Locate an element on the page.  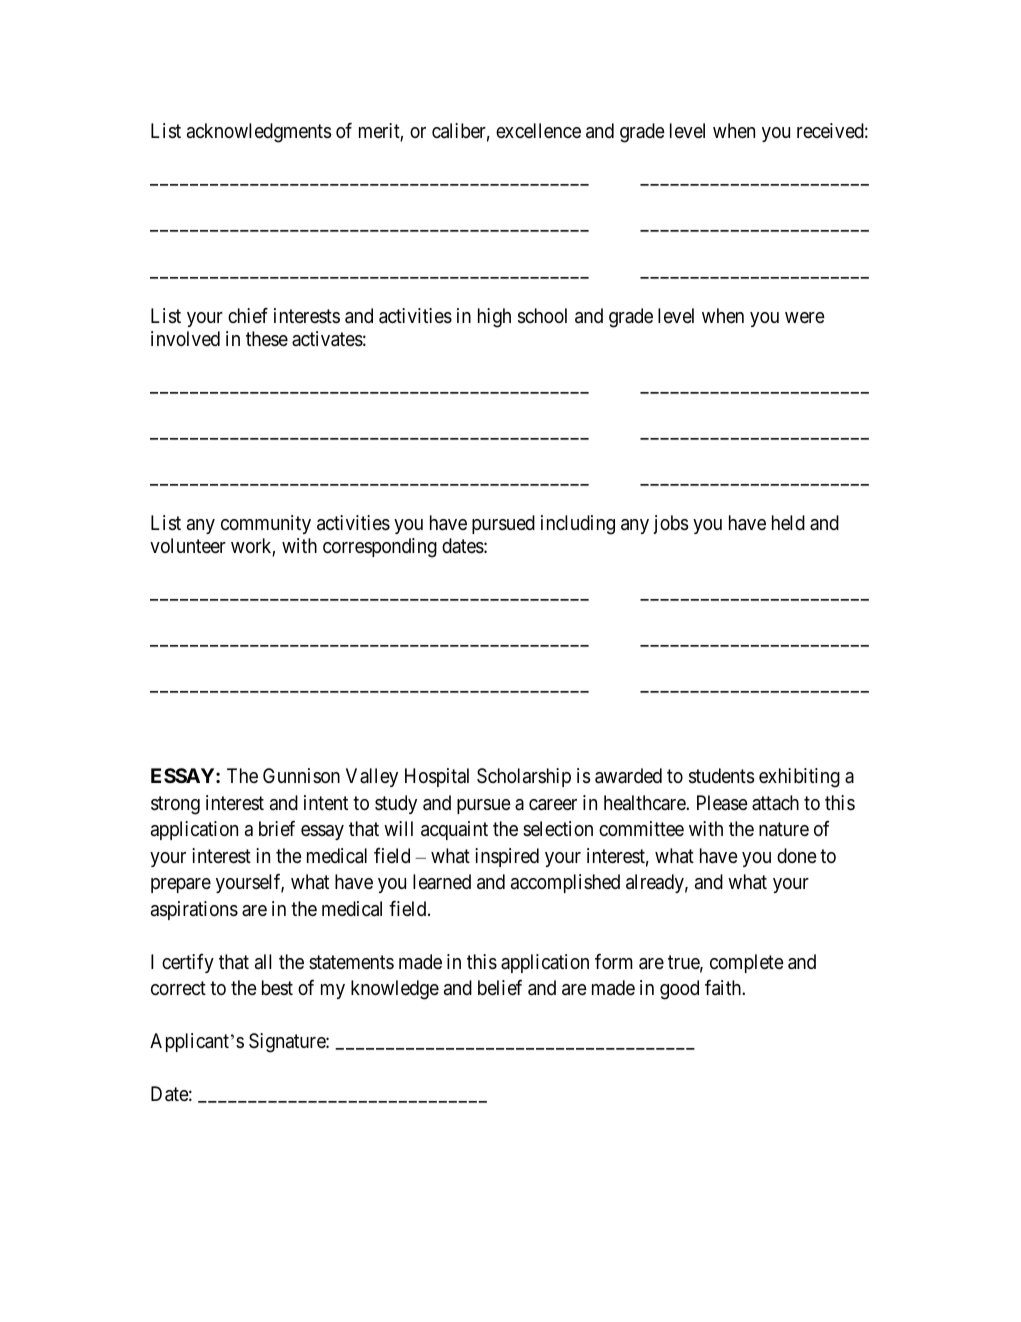
community is located at coordinates (266, 524).
